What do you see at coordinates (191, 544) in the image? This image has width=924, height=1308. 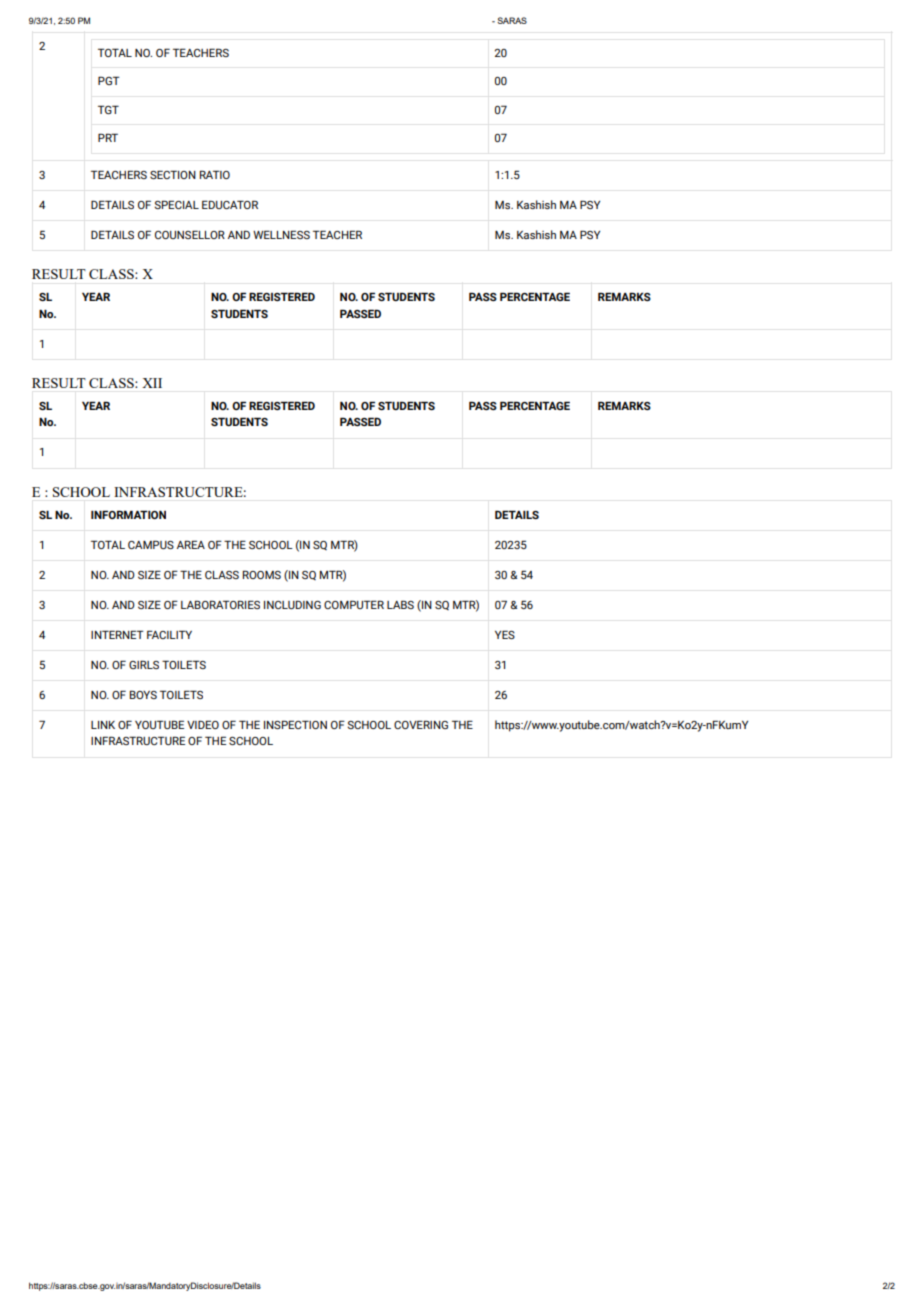 I see `AREA` at bounding box center [191, 544].
